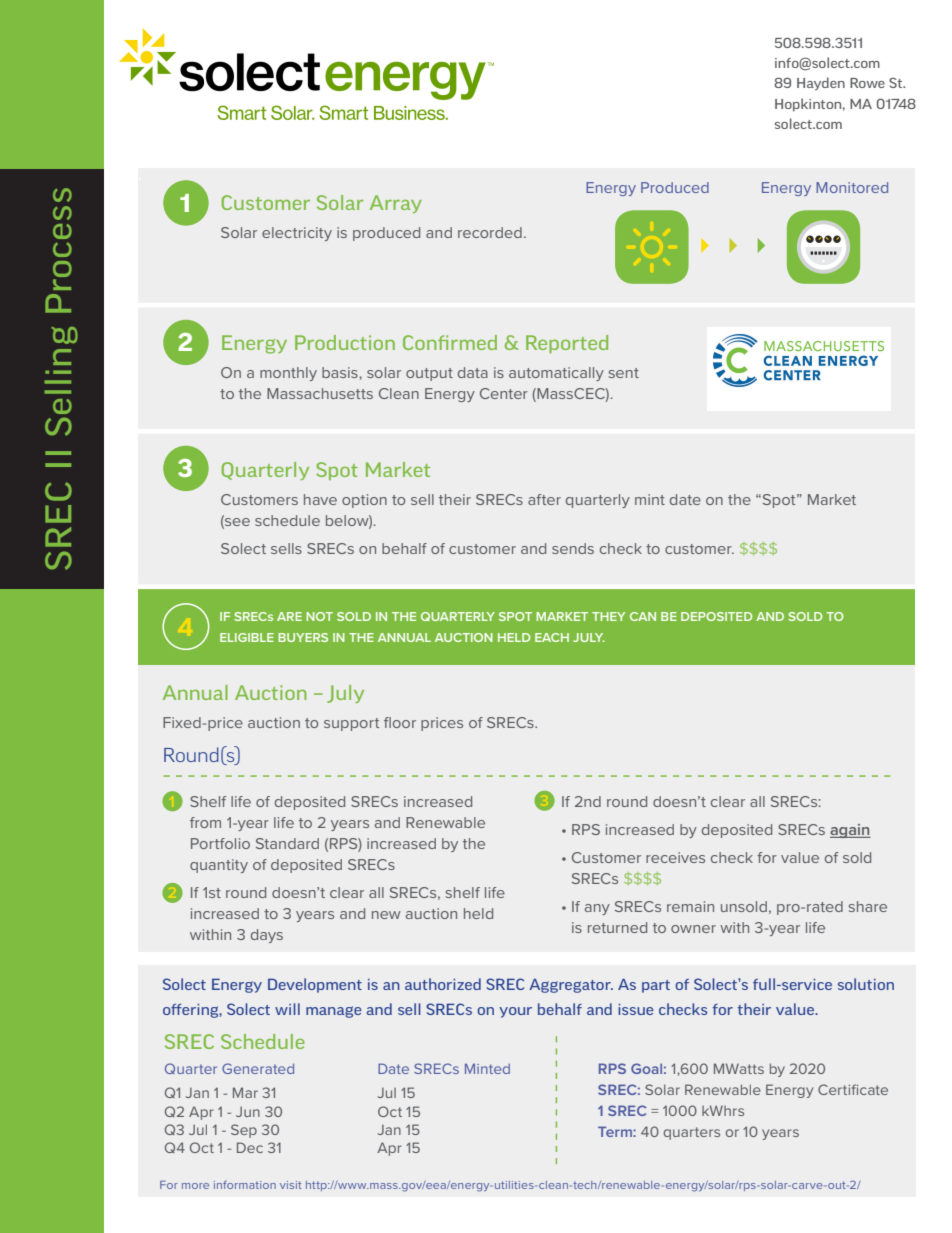 Image resolution: width=952 pixels, height=1233 pixels. Describe the element at coordinates (267, 936) in the document. I see `days` at that location.
